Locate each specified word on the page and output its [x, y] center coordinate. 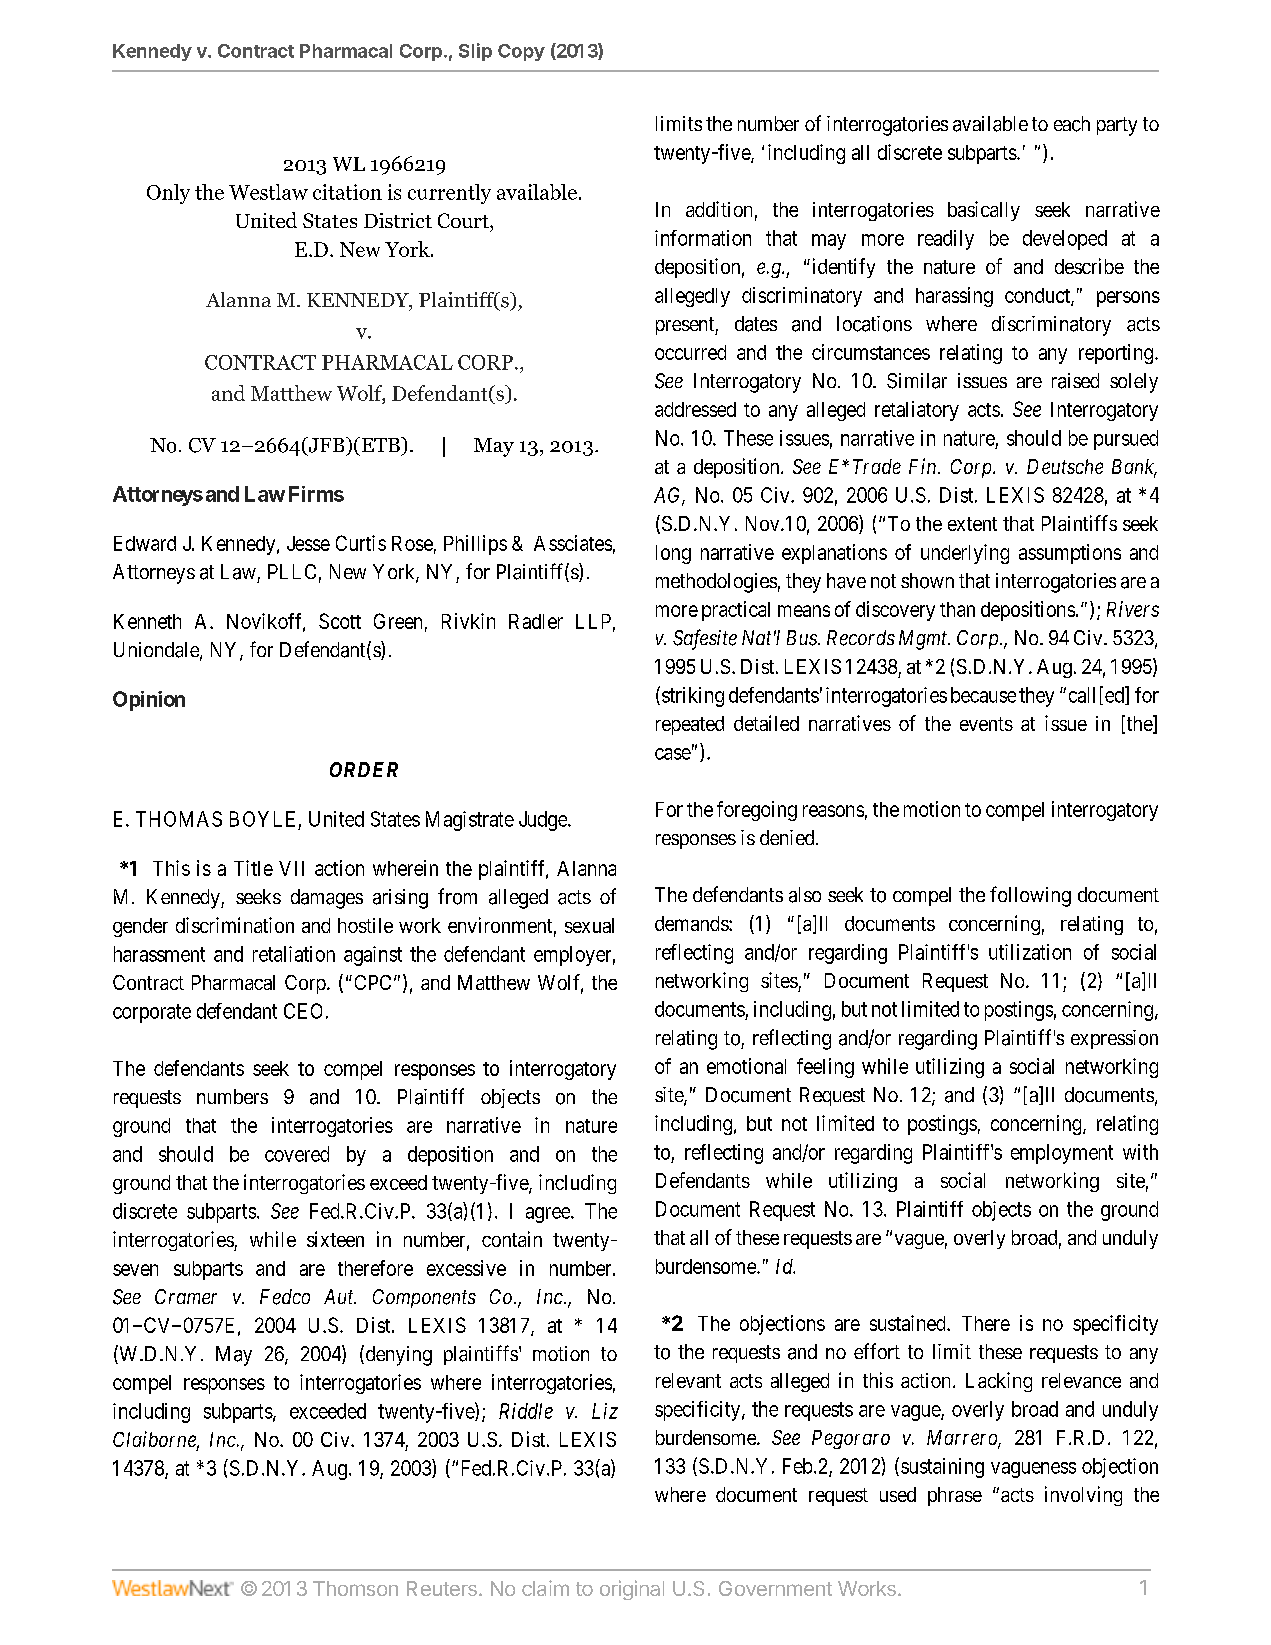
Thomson [355, 1588]
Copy [521, 52]
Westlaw [268, 192]
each [1072, 124]
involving [1083, 1496]
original [632, 1590]
